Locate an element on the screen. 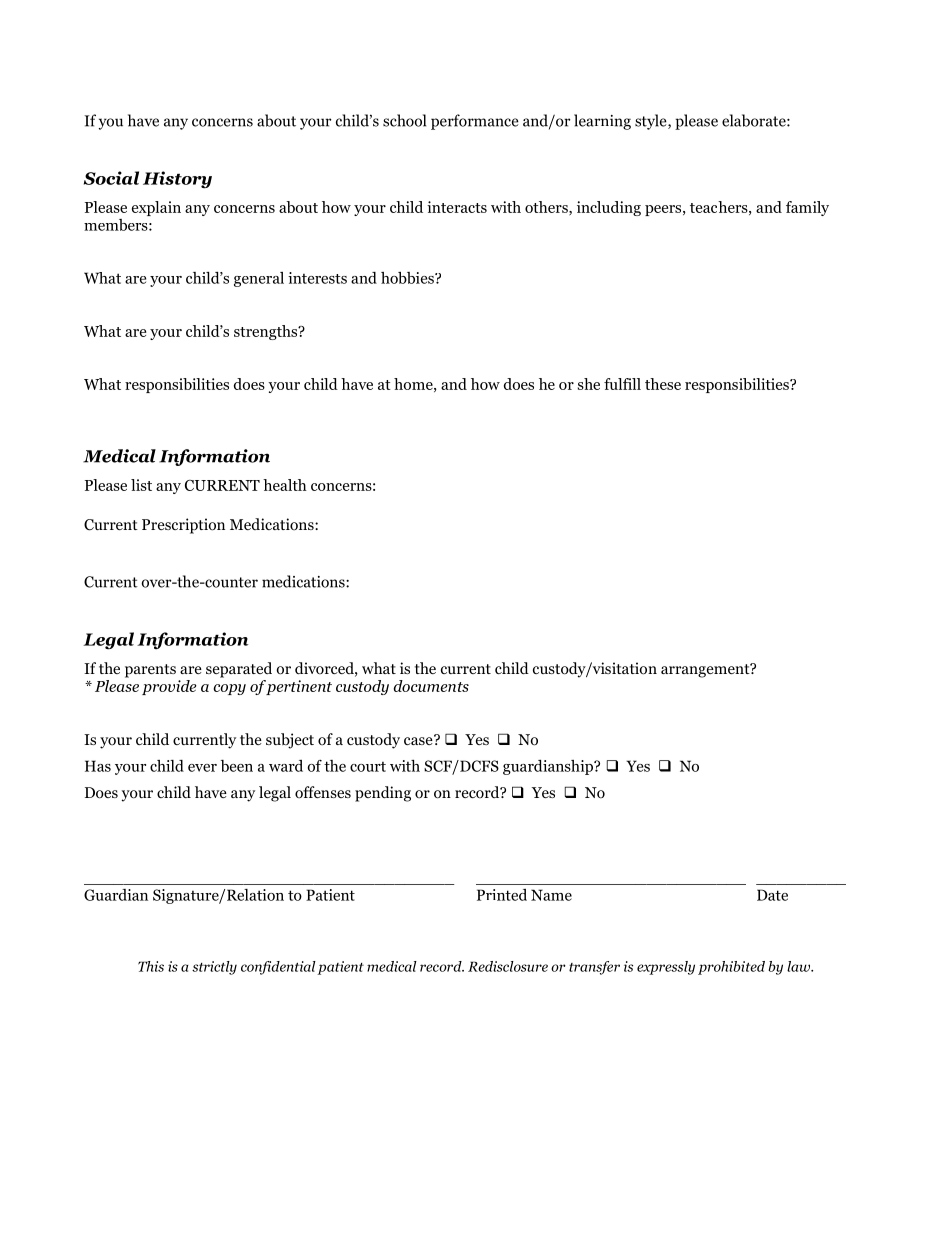  style is located at coordinates (652, 122).
